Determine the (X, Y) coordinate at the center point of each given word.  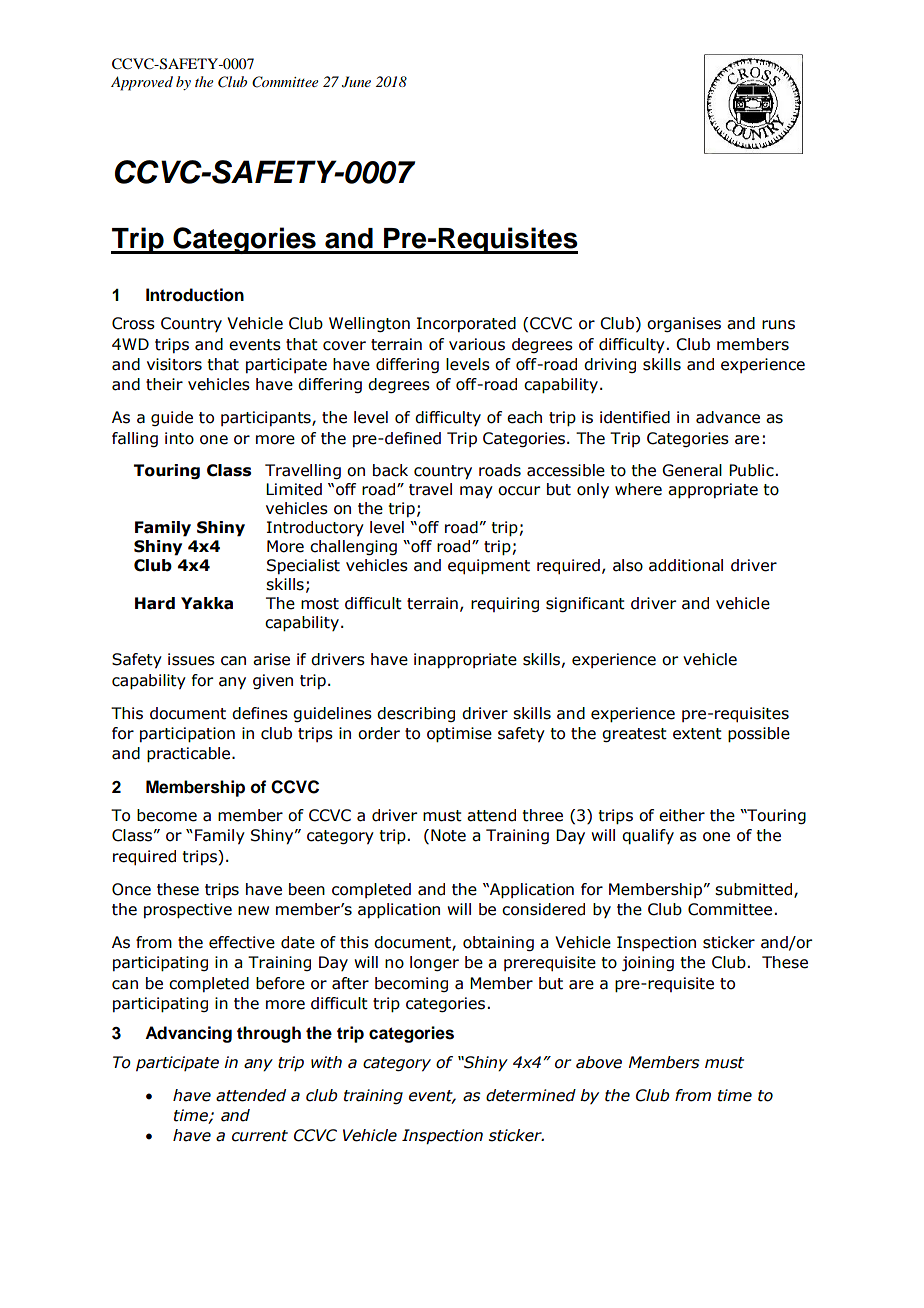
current (260, 1136)
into (179, 438)
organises (684, 324)
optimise (459, 735)
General (692, 470)
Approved (142, 83)
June (356, 82)
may (476, 492)
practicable (190, 755)
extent (697, 734)
